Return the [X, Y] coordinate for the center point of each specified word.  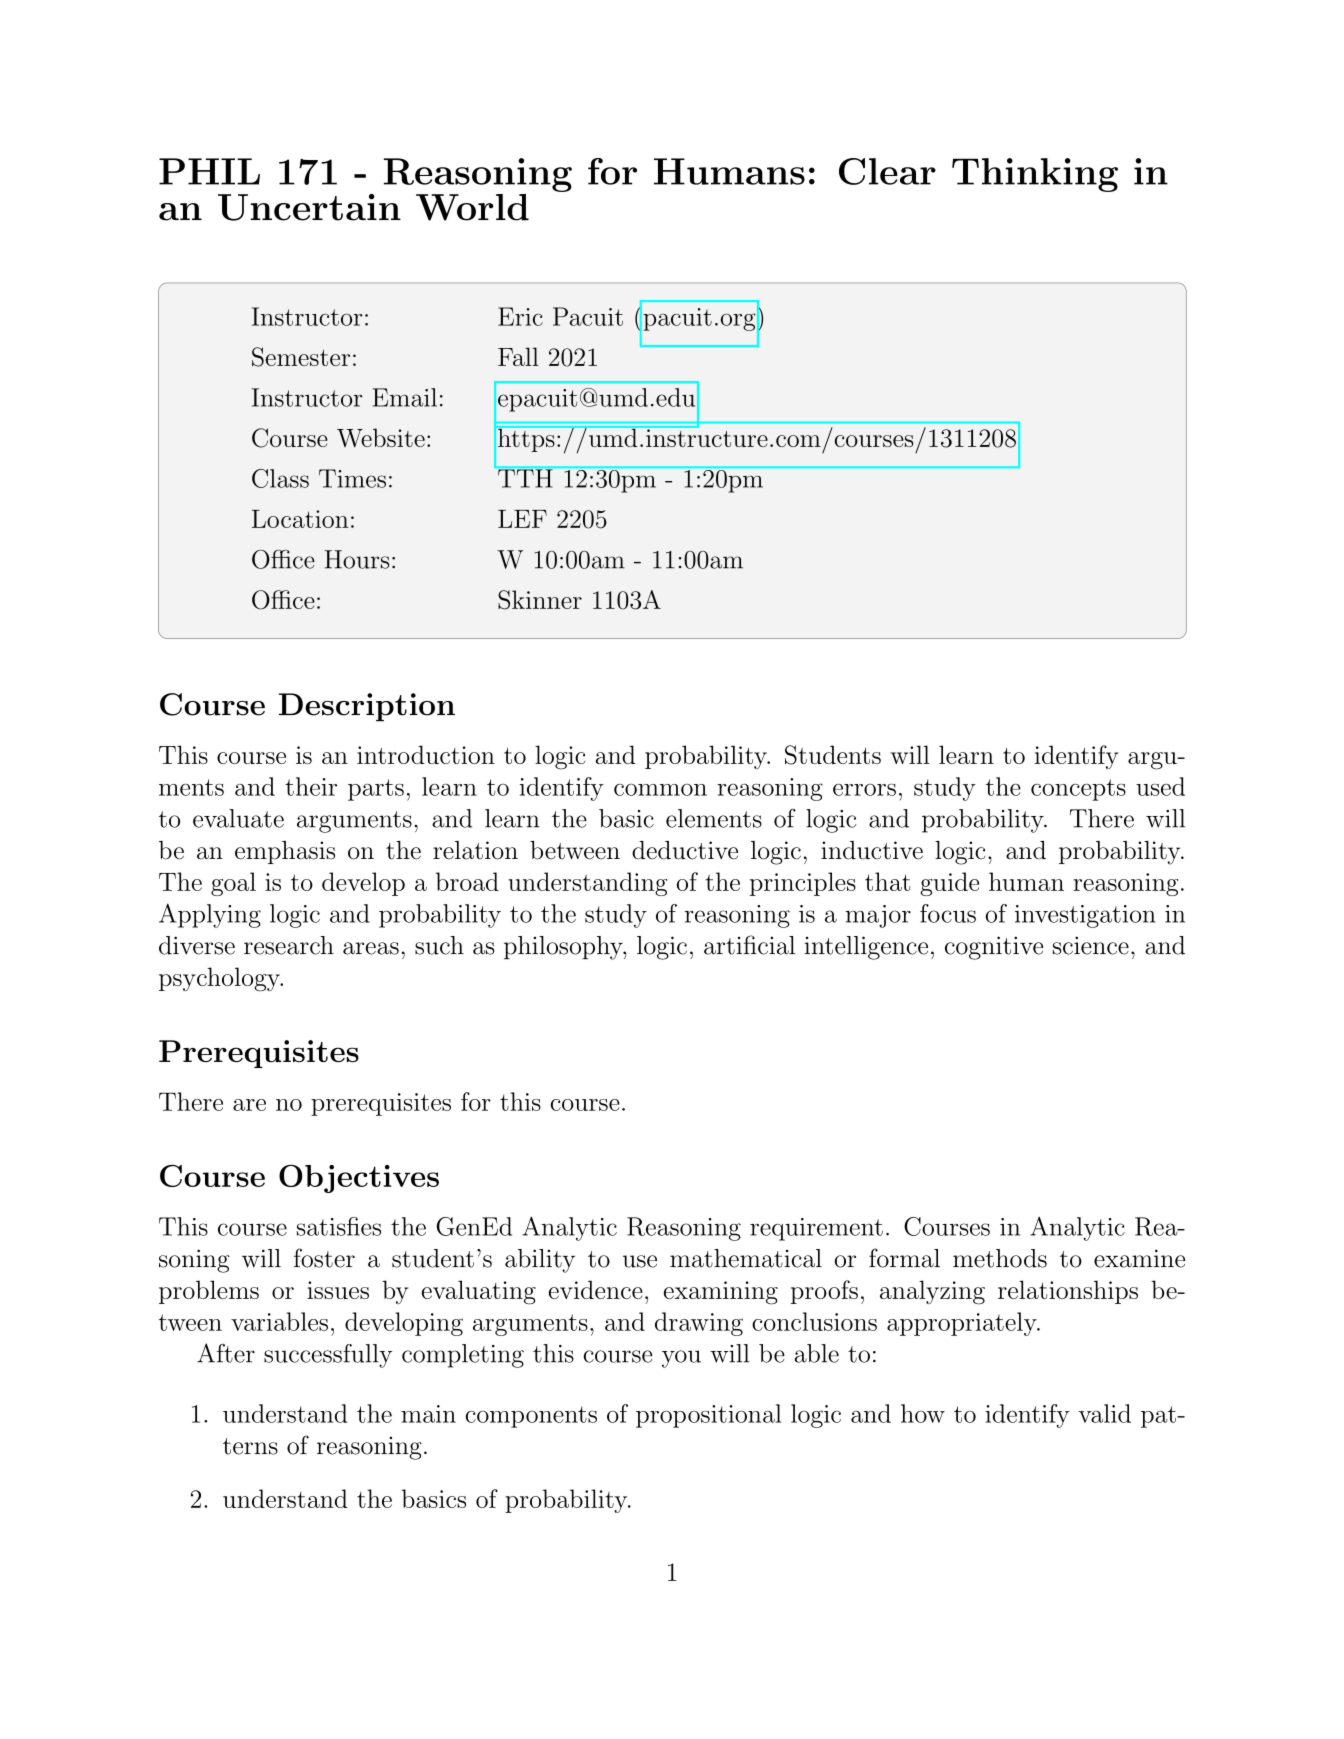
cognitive [994, 948]
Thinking [1035, 175]
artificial [749, 945]
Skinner [540, 600]
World [472, 207]
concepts [1078, 790]
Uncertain [309, 207]
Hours [357, 559]
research [289, 945]
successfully [328, 1356]
